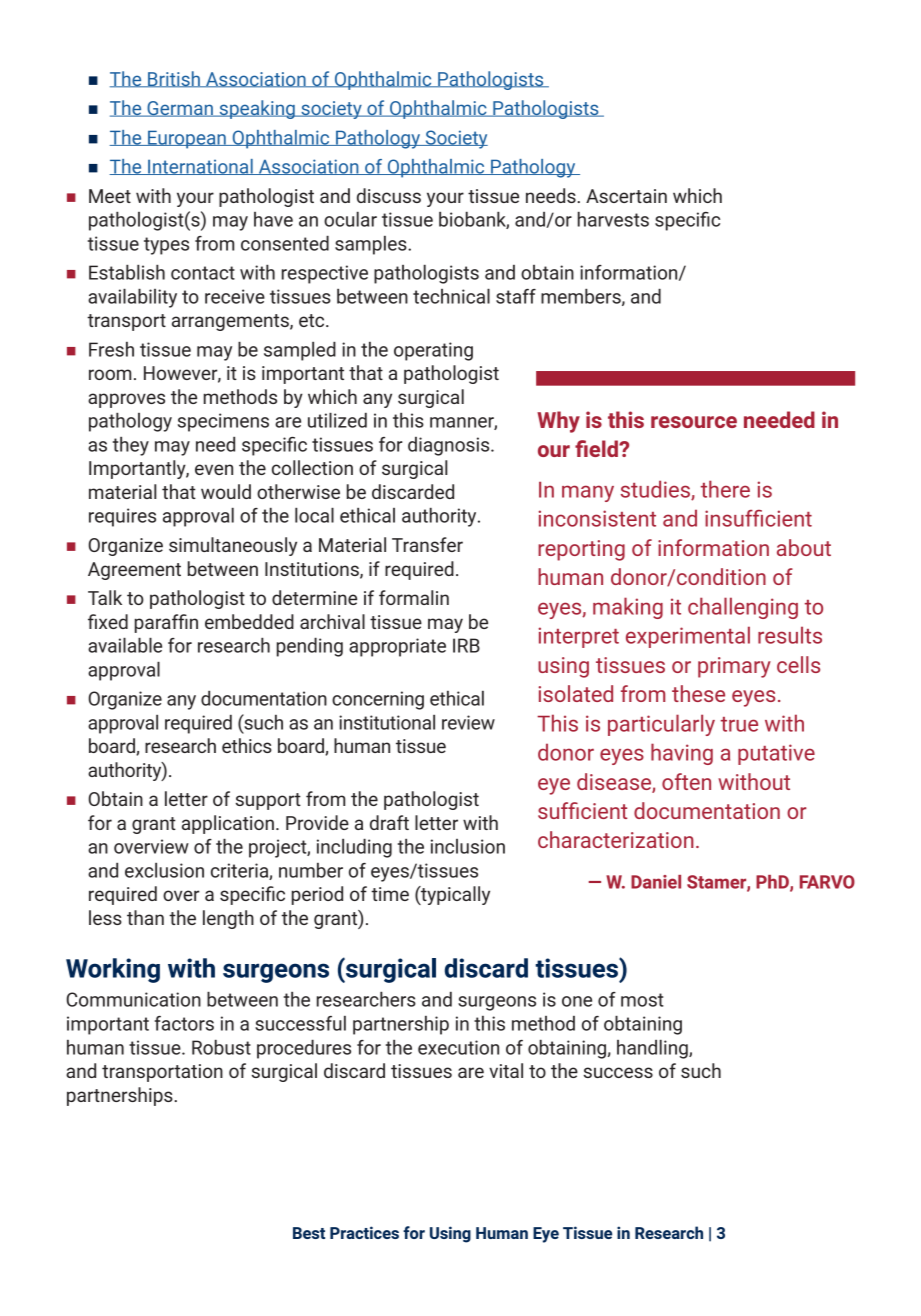 Image resolution: width=921 pixels, height=1316 pixels. Describe the element at coordinates (626, 196) in the screenshot. I see `Ascertain` at that location.
